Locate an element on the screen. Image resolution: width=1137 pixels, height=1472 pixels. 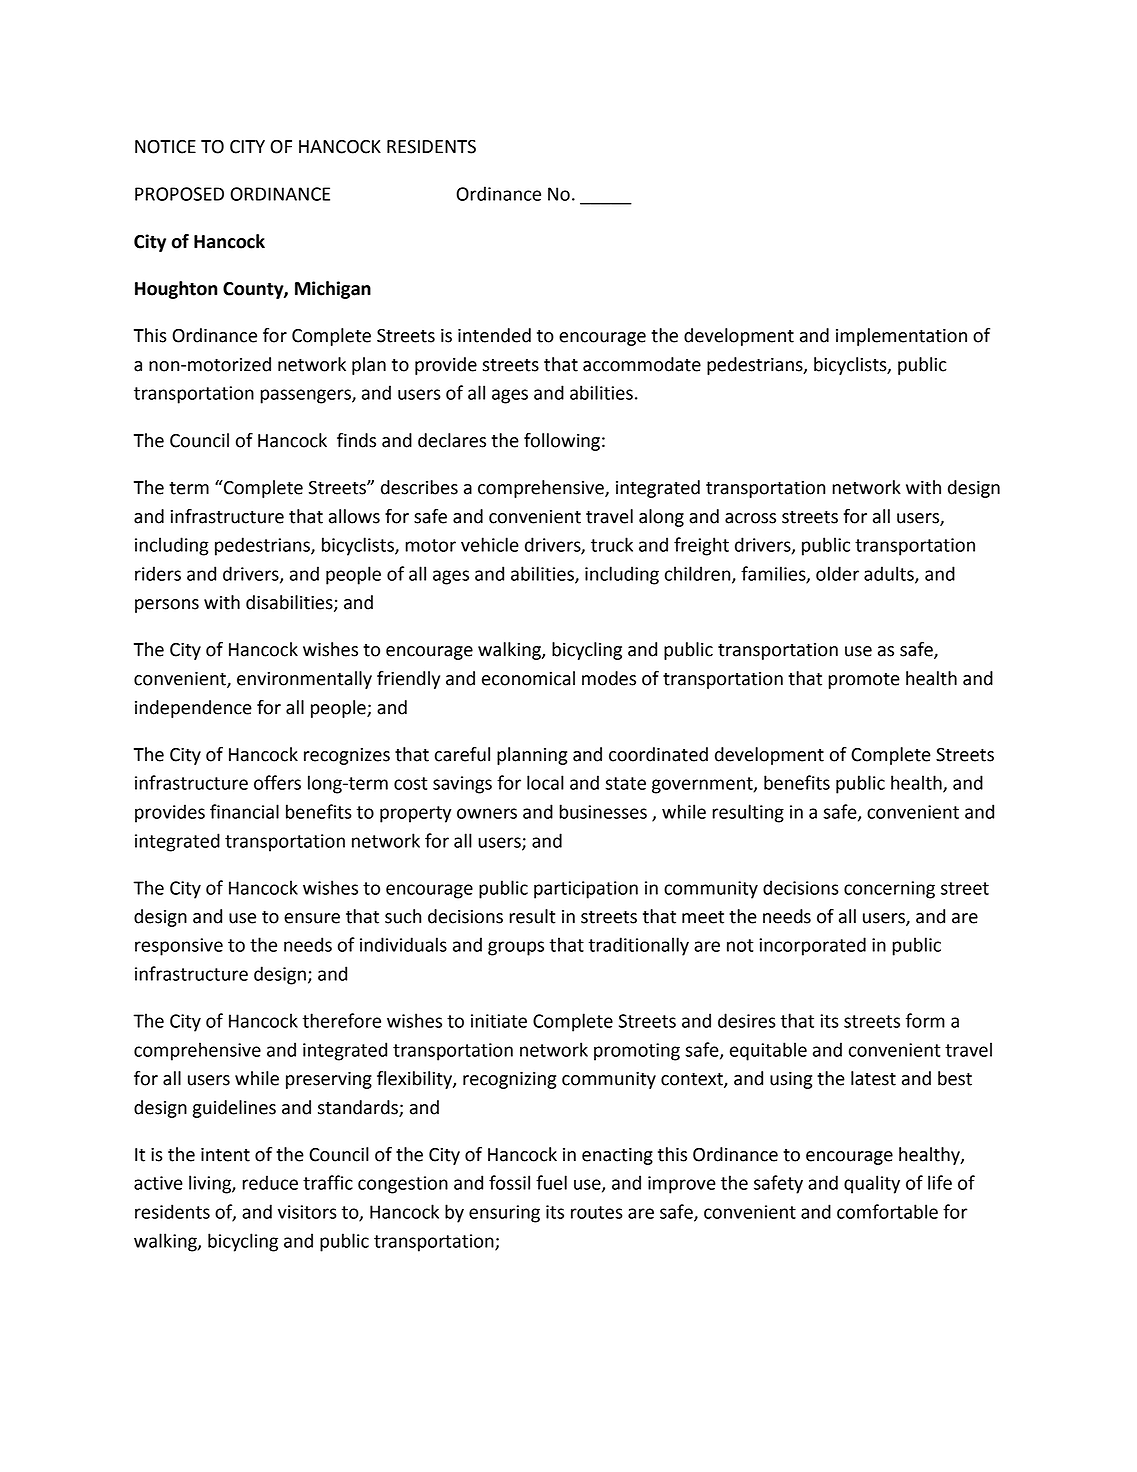
allows is located at coordinates (354, 516).
